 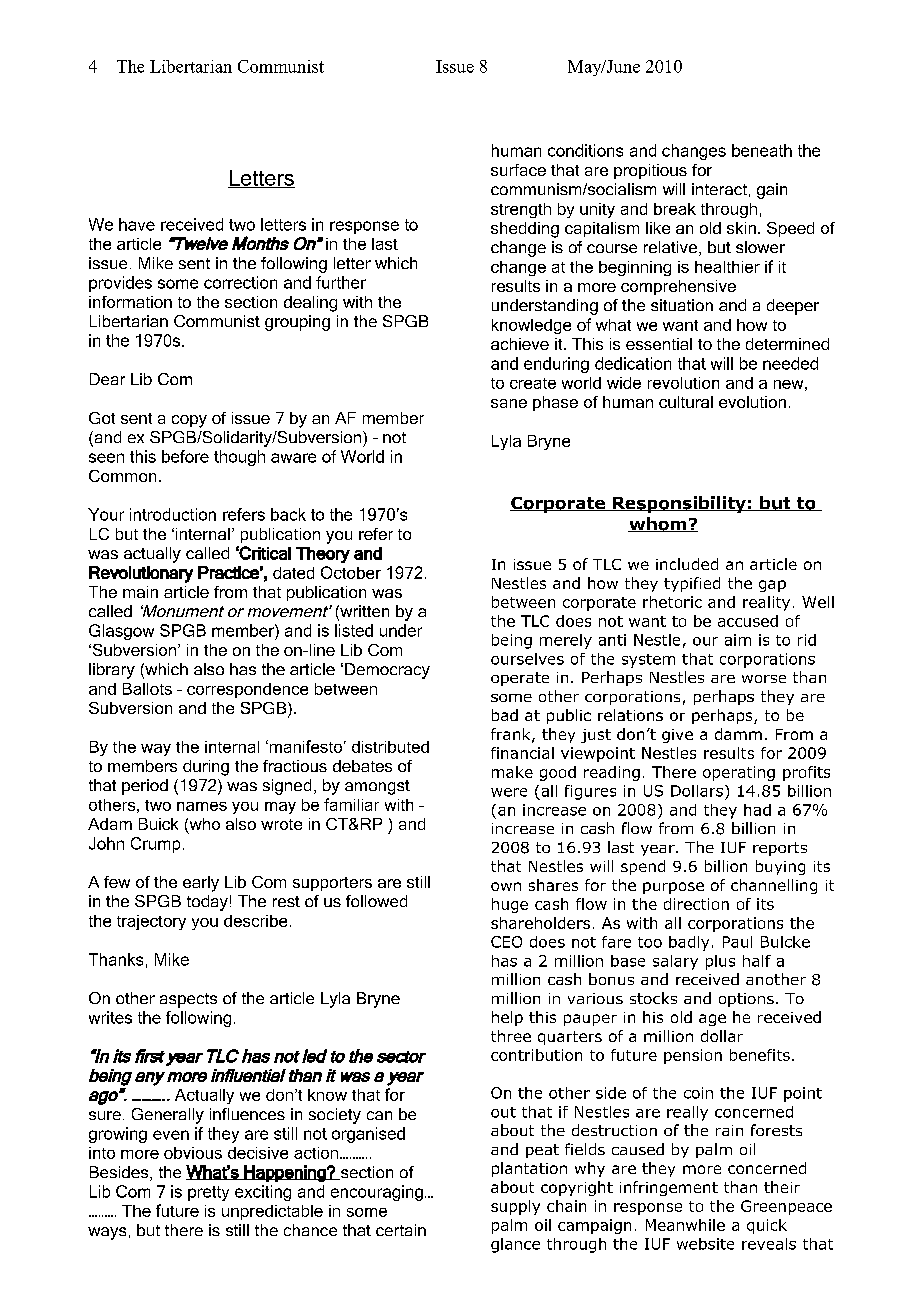 I want to click on pretty, so click(x=208, y=1193).
